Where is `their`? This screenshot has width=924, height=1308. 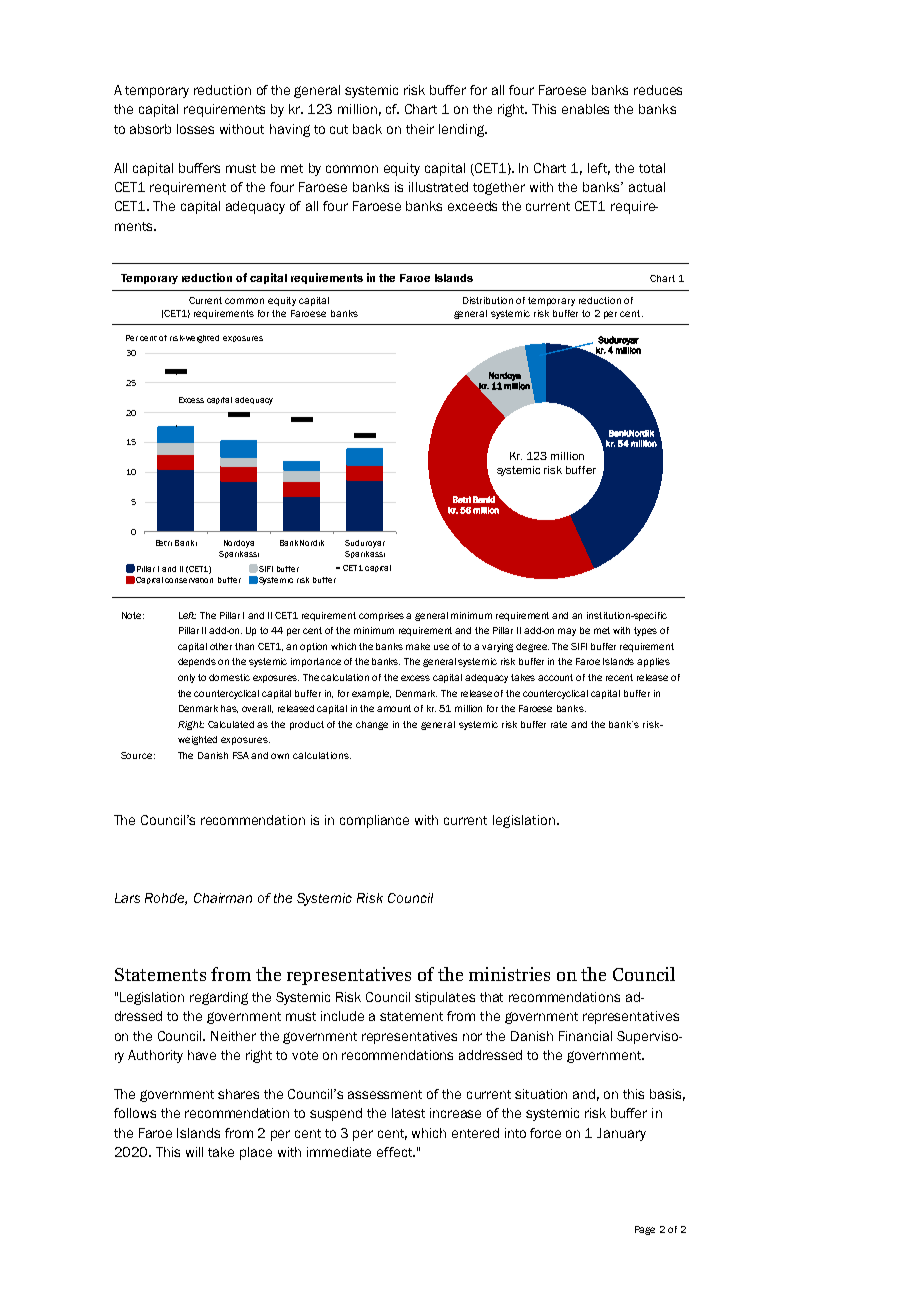
their is located at coordinates (420, 129).
